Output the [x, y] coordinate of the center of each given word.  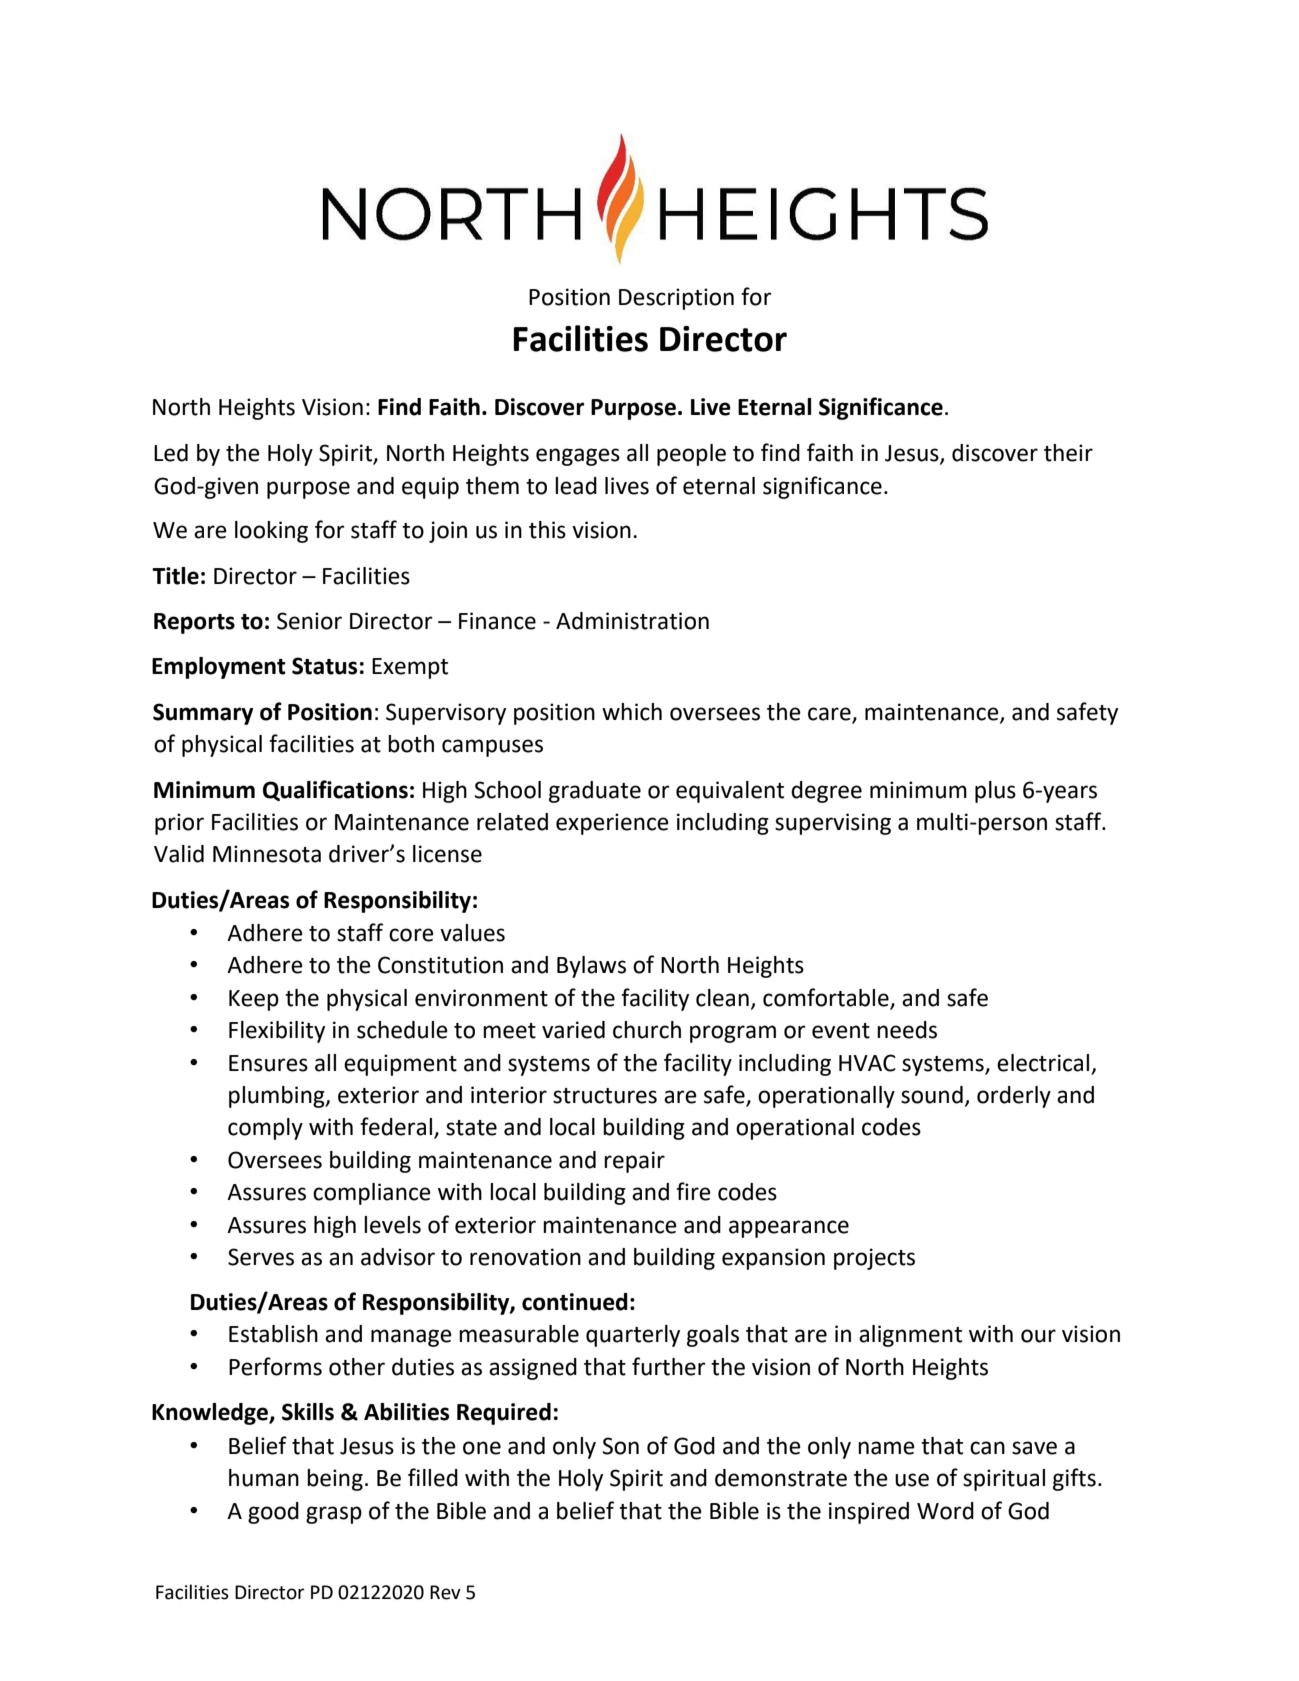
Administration [632, 621]
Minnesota [267, 854]
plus [995, 792]
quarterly [633, 1336]
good [273, 1513]
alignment [910, 1336]
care [830, 715]
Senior [309, 621]
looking [271, 532]
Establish [273, 1334]
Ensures [268, 1063]
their [1068, 453]
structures [605, 1096]
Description [676, 299]
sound [932, 1095]
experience [612, 824]
